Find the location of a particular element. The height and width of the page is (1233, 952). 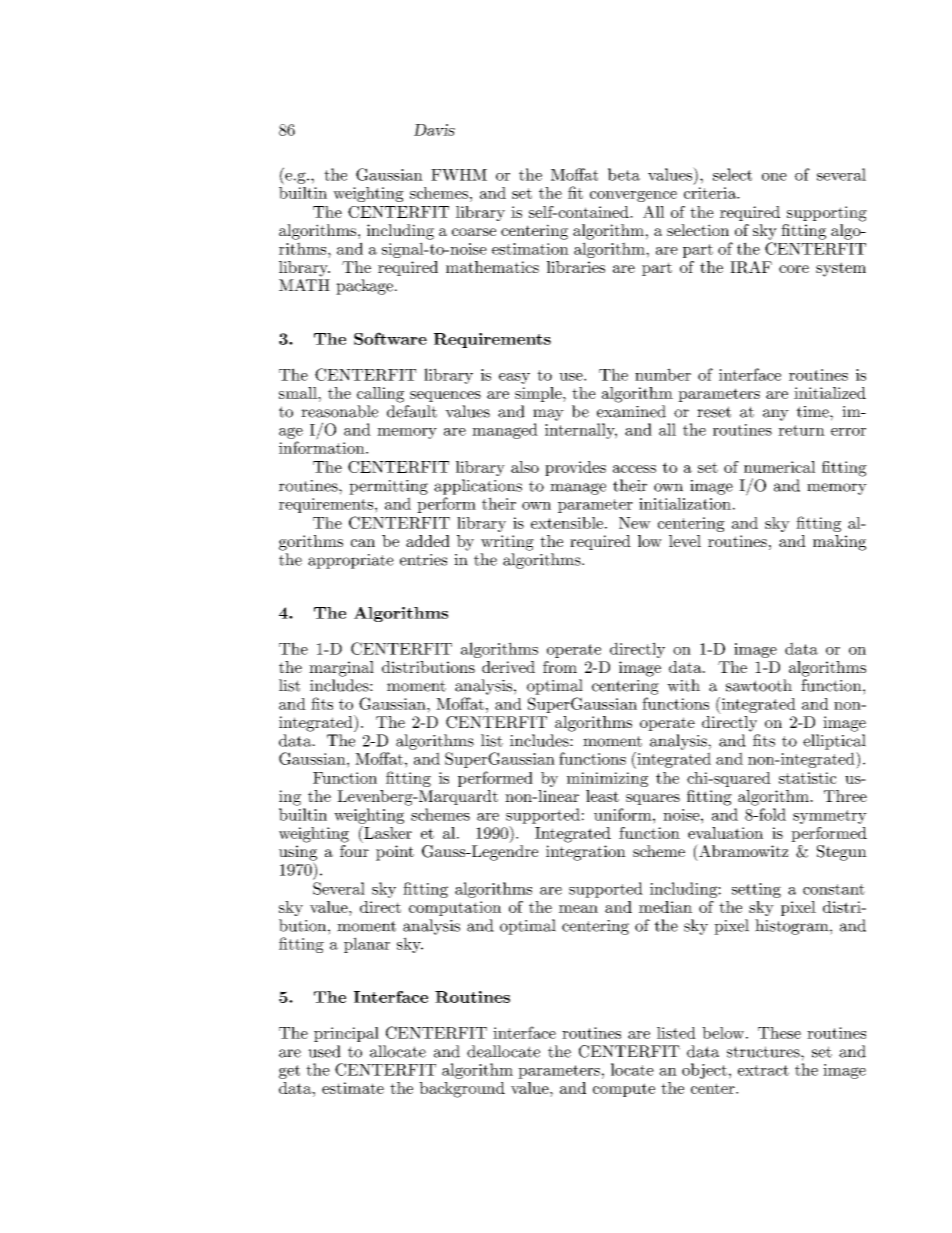

Davis is located at coordinates (434, 130).
